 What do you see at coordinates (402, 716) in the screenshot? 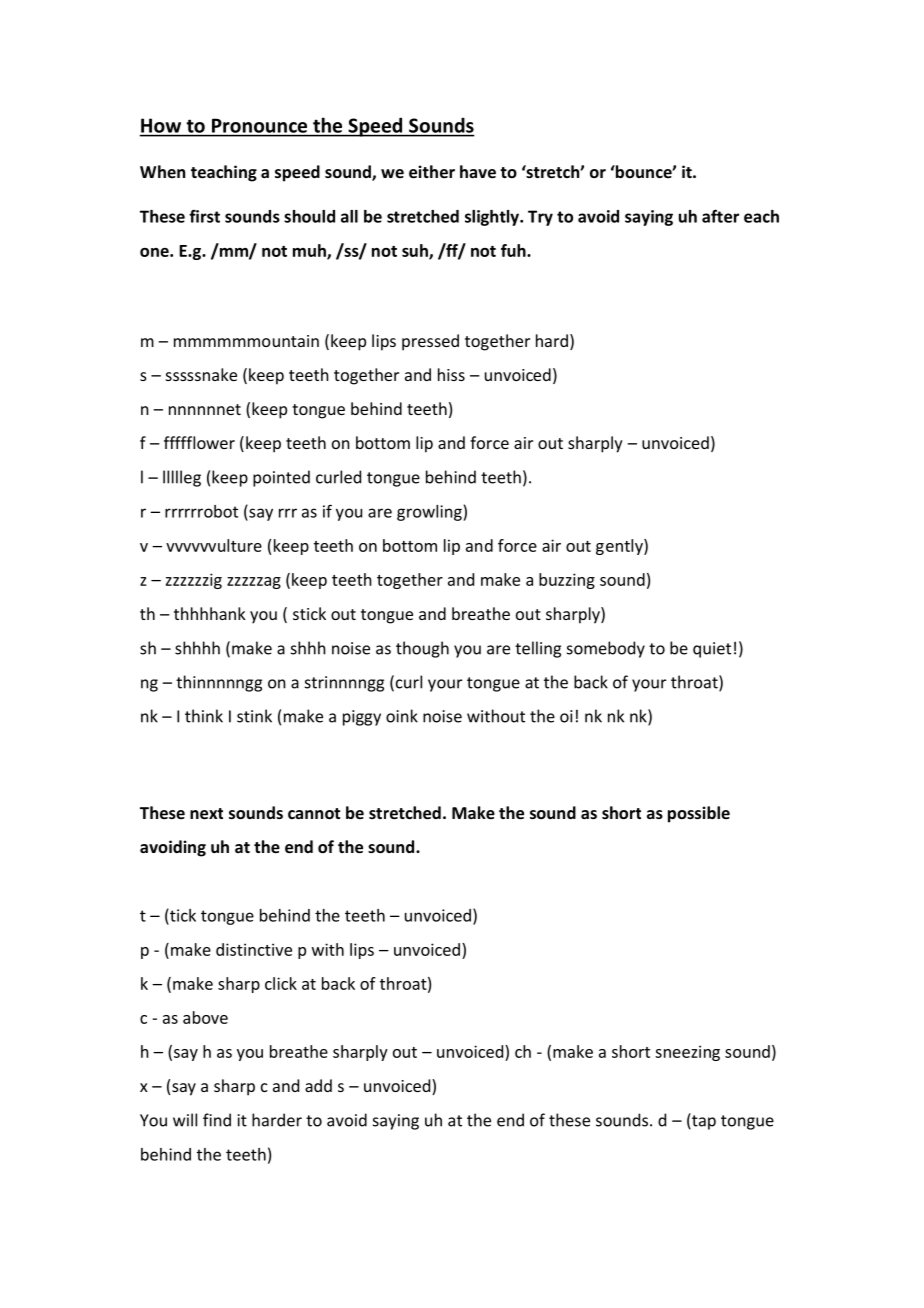
I see `oink` at bounding box center [402, 716].
